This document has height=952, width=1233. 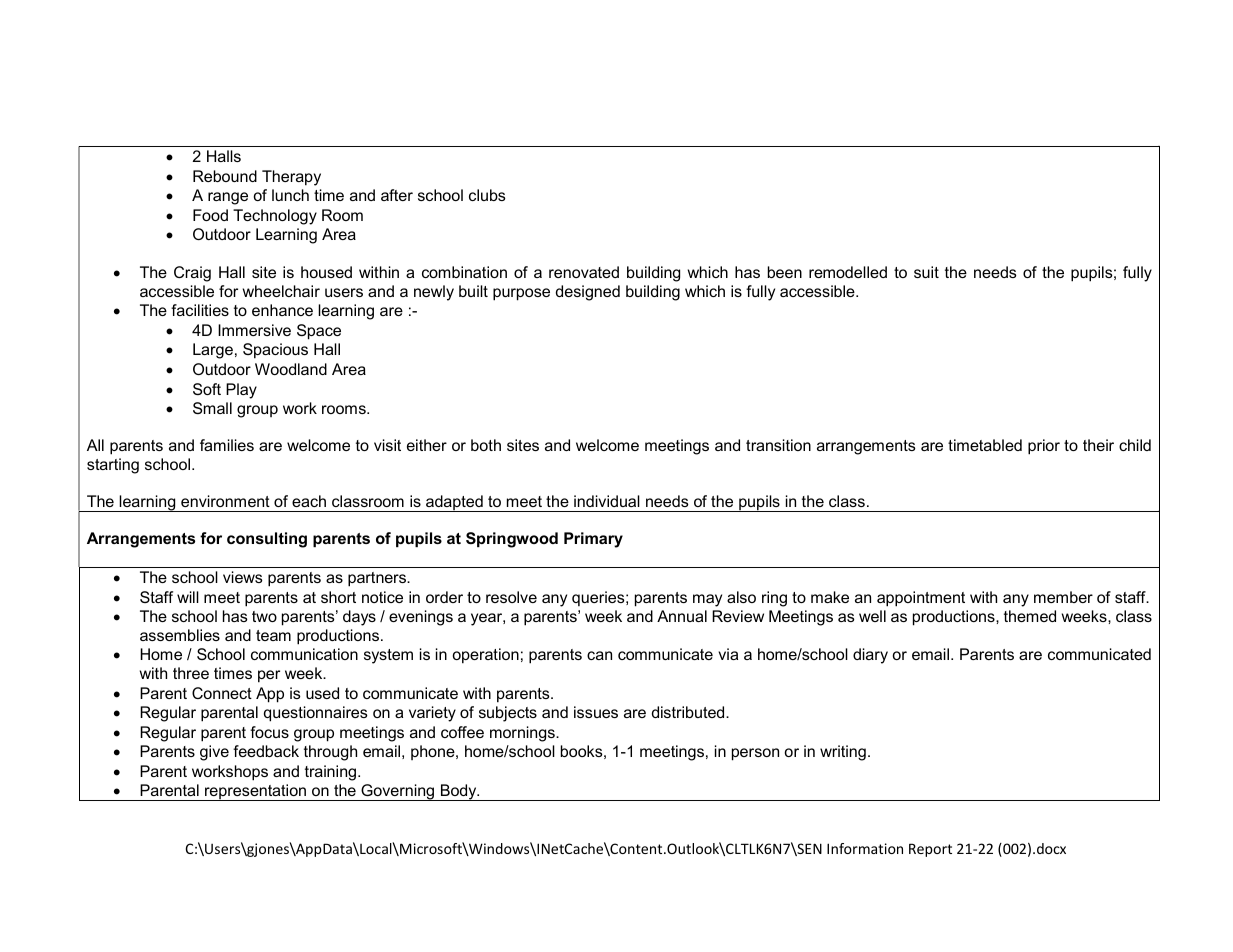 I want to click on lunch, so click(x=290, y=195).
